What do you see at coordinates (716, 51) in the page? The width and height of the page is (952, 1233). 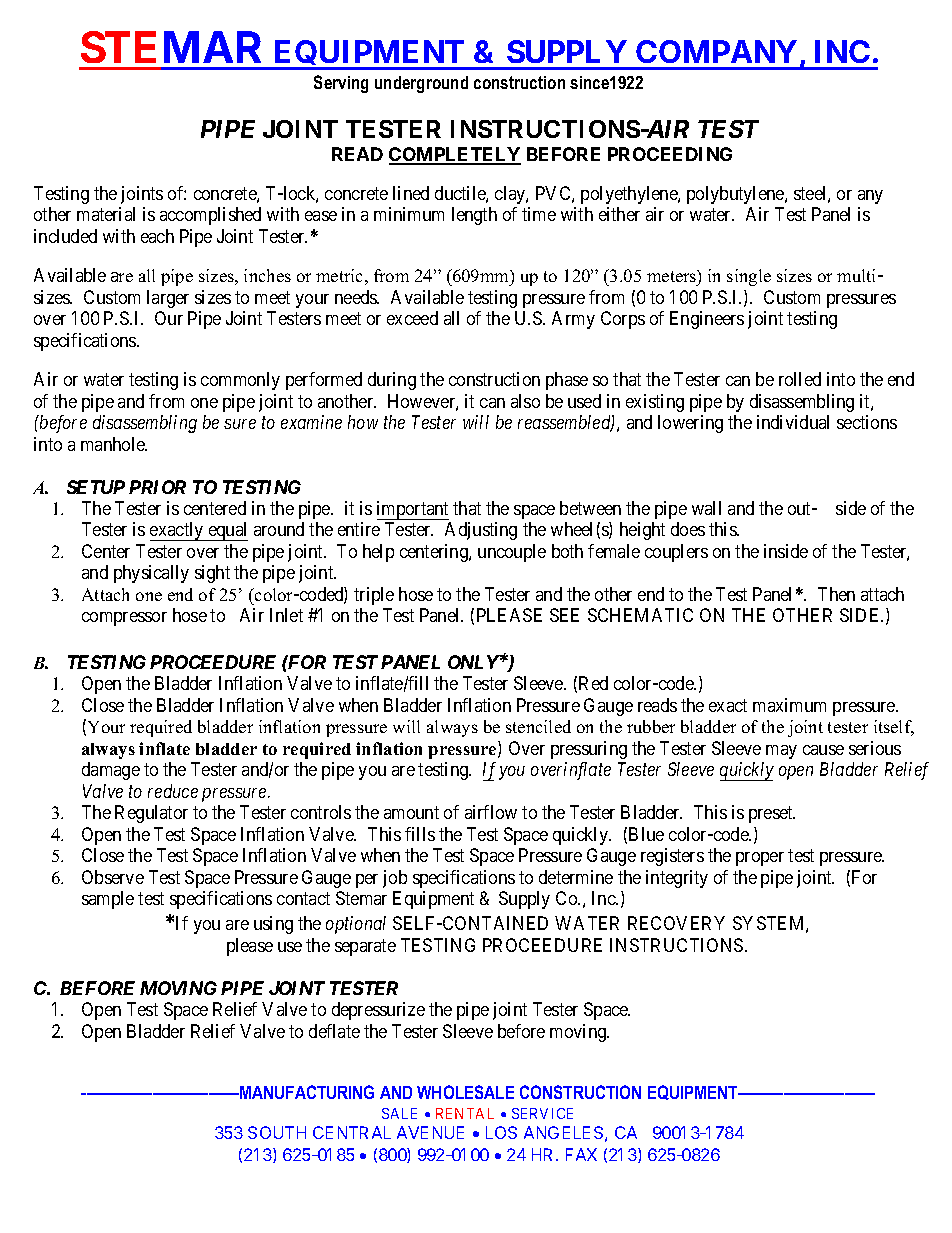 I see `COMPANY` at bounding box center [716, 51].
